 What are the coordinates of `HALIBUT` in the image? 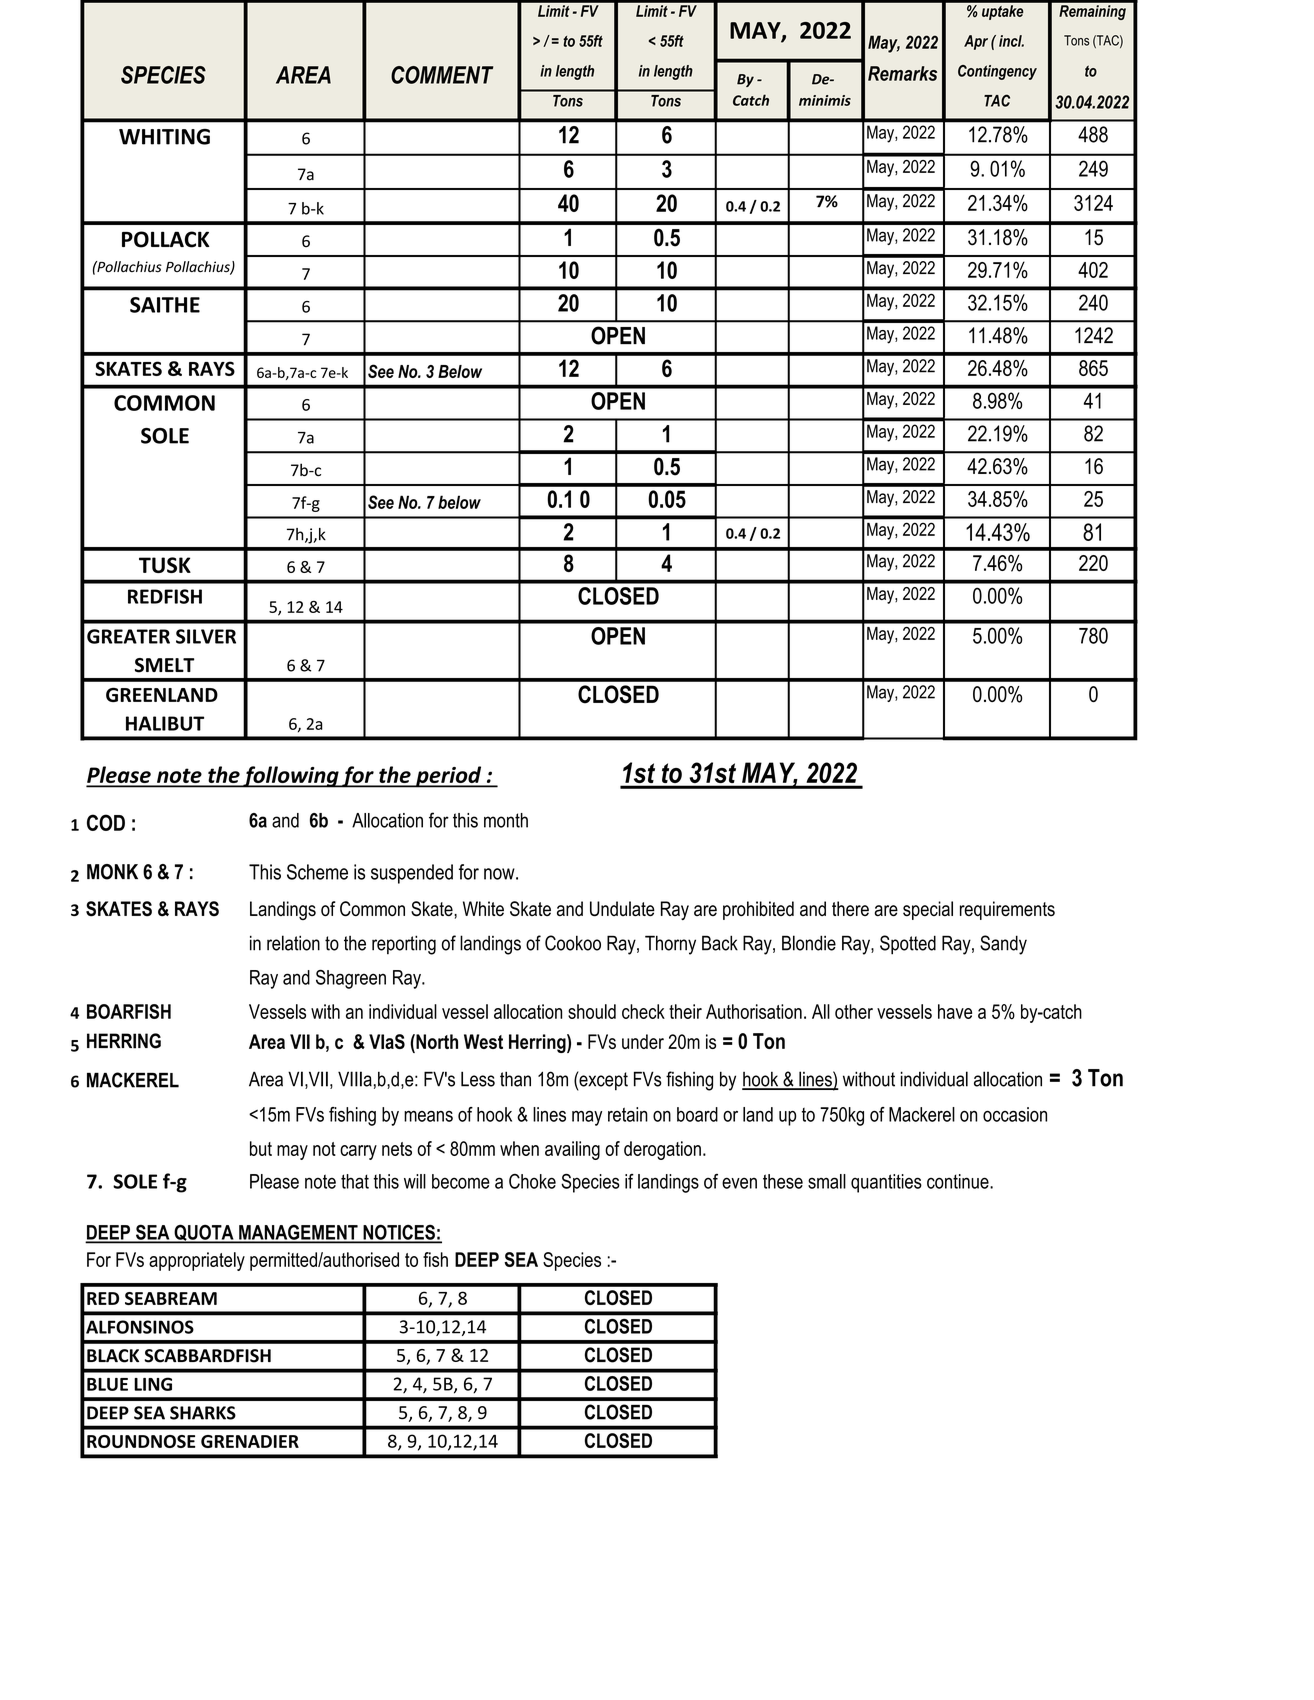 It's located at (165, 723).
